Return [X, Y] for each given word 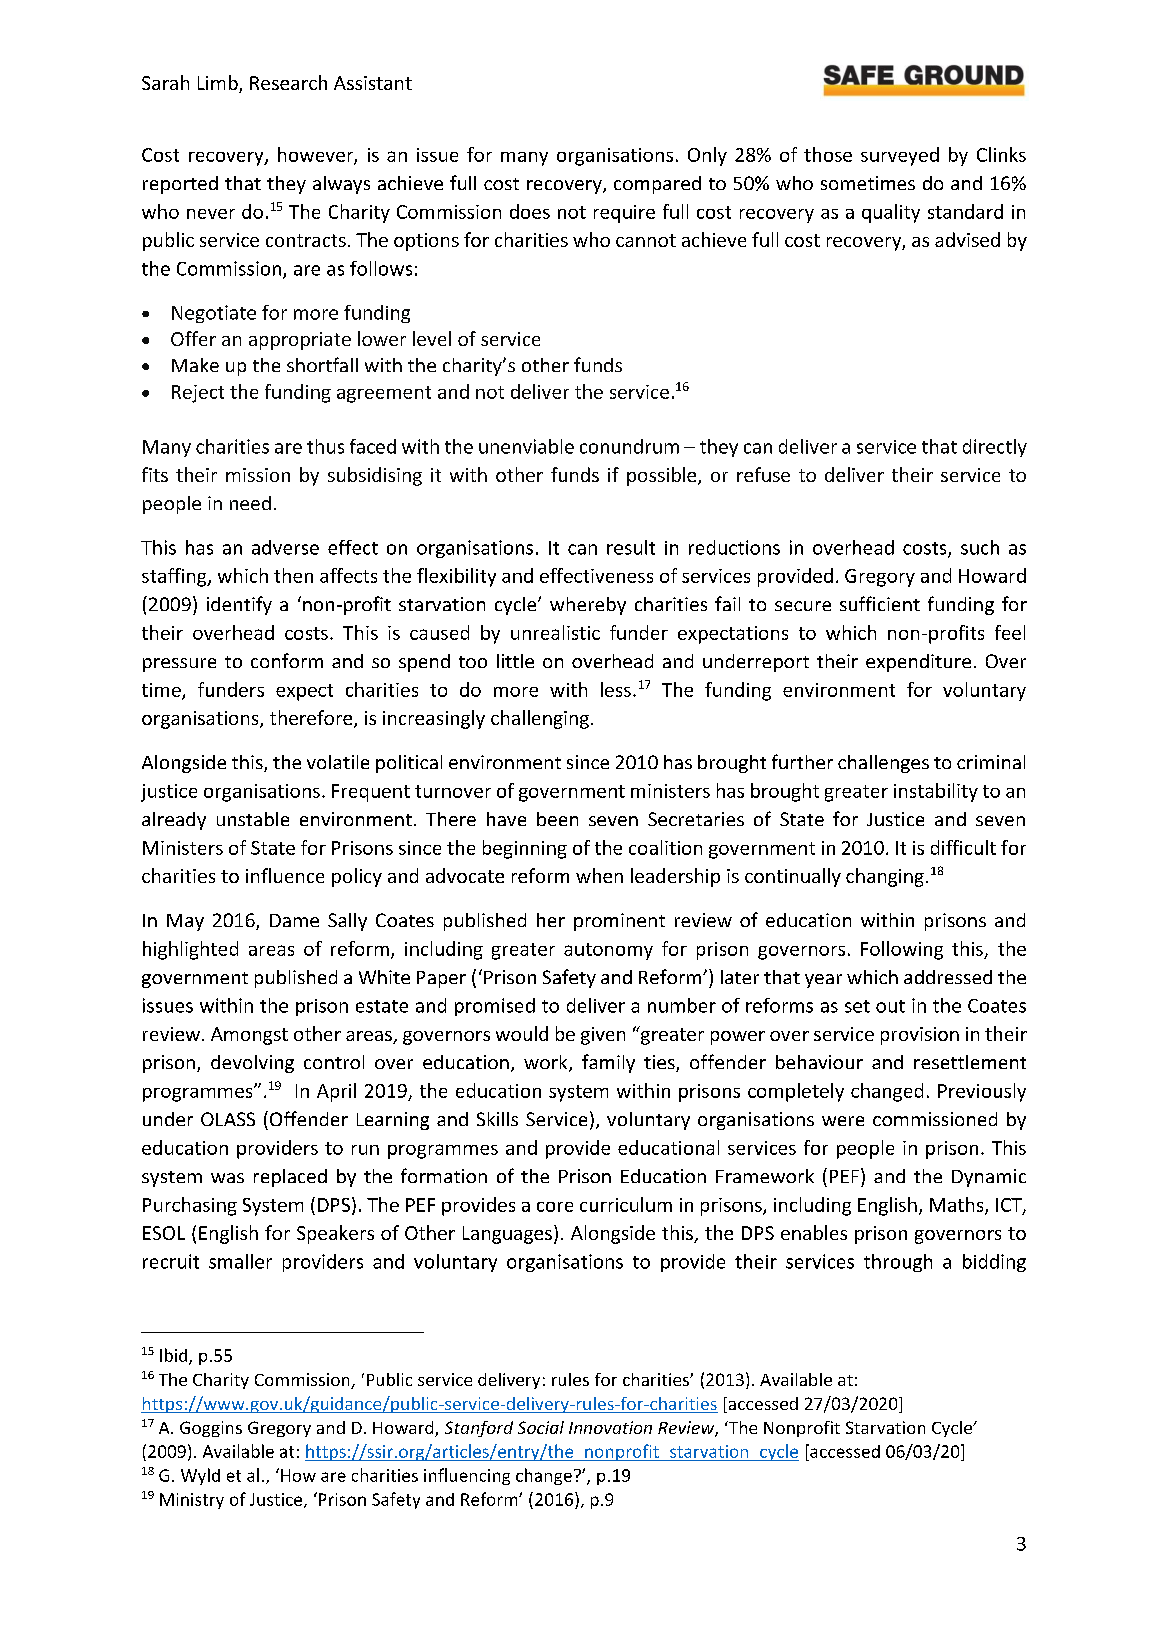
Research [288, 82]
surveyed [900, 156]
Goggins [211, 1429]
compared [657, 185]
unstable [253, 819]
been [557, 819]
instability [936, 792]
